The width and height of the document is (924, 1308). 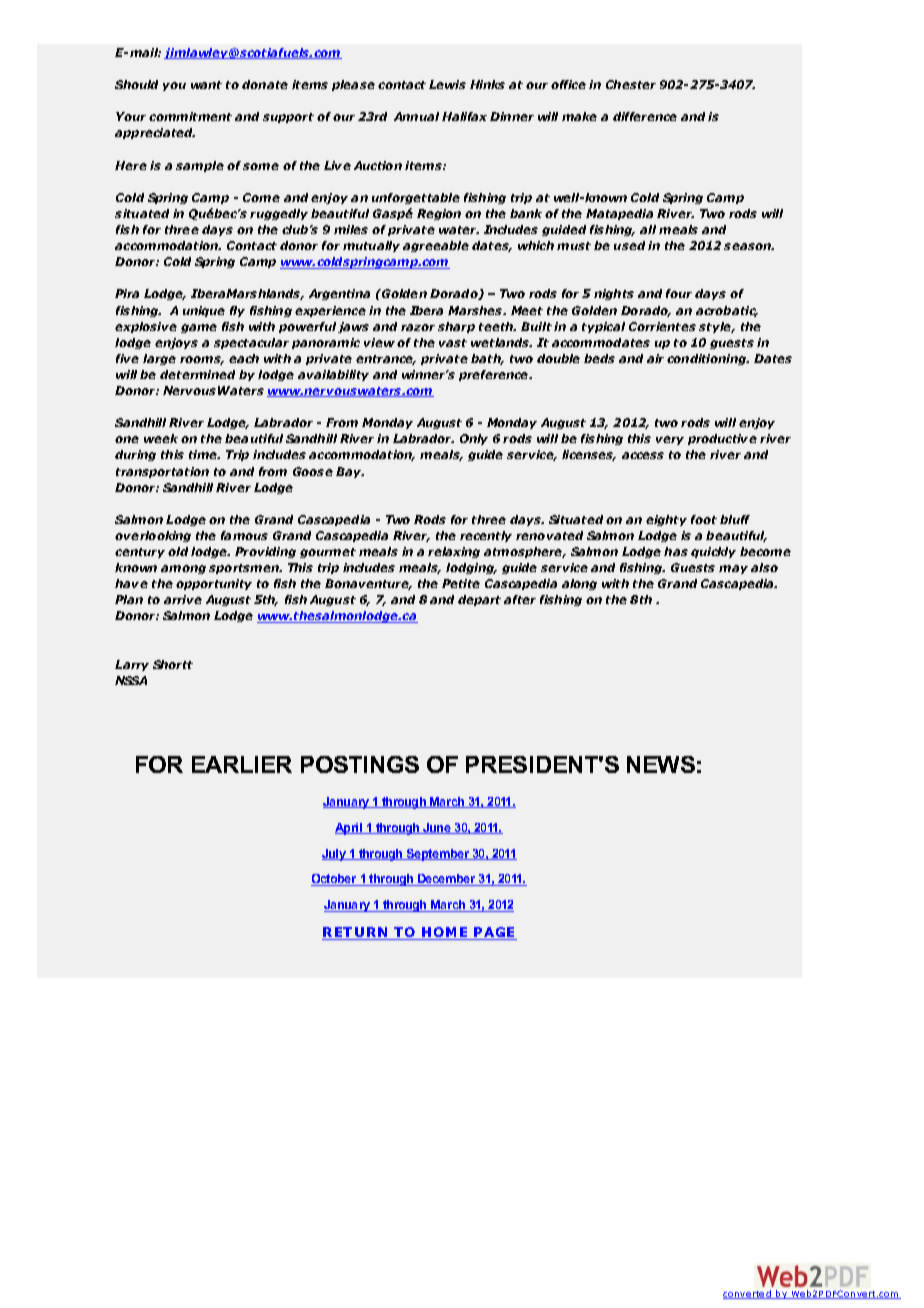 I want to click on October, so click(x=335, y=880).
